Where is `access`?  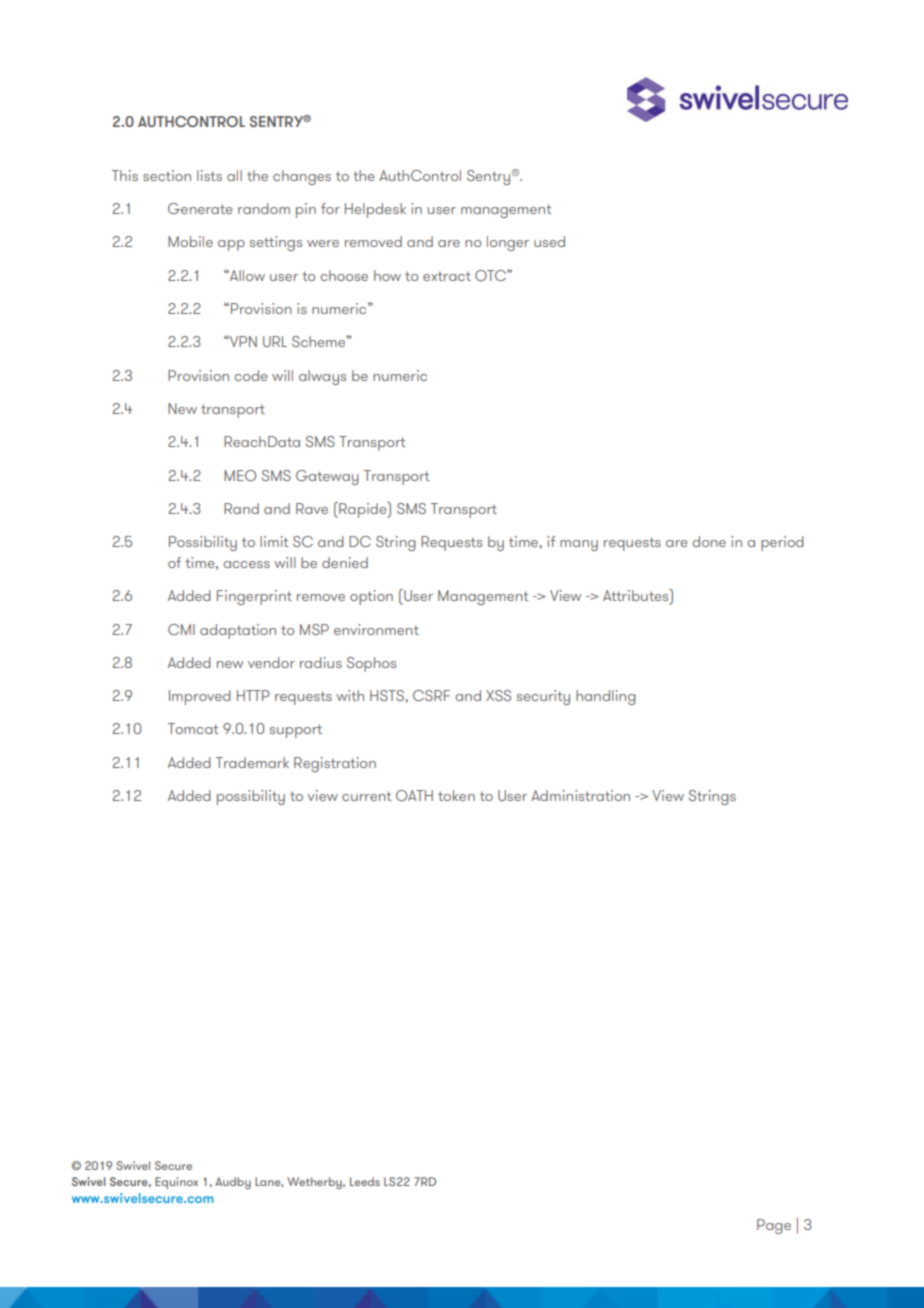 access is located at coordinates (246, 564).
